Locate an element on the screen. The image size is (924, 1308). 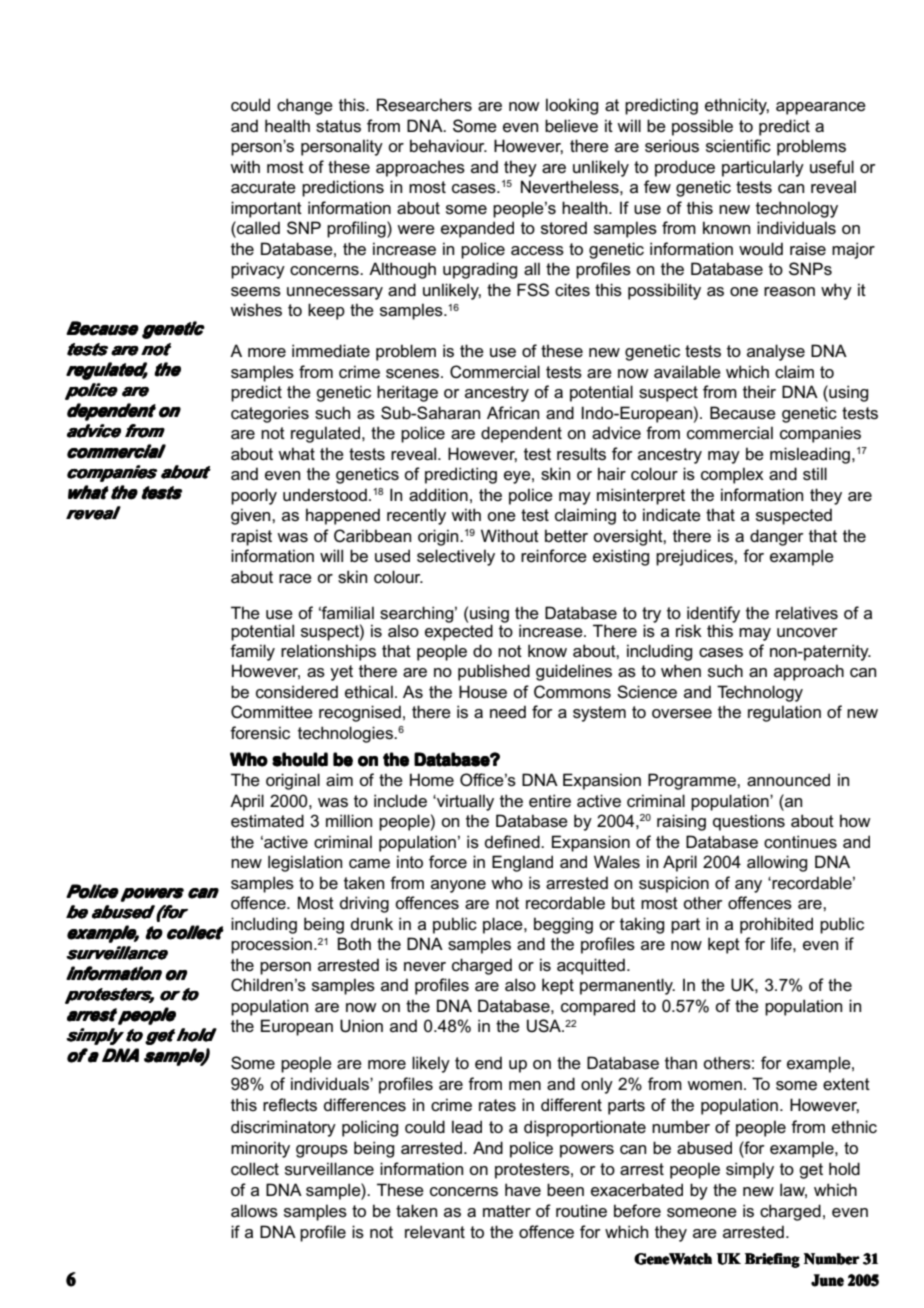
their is located at coordinates (759, 391).
